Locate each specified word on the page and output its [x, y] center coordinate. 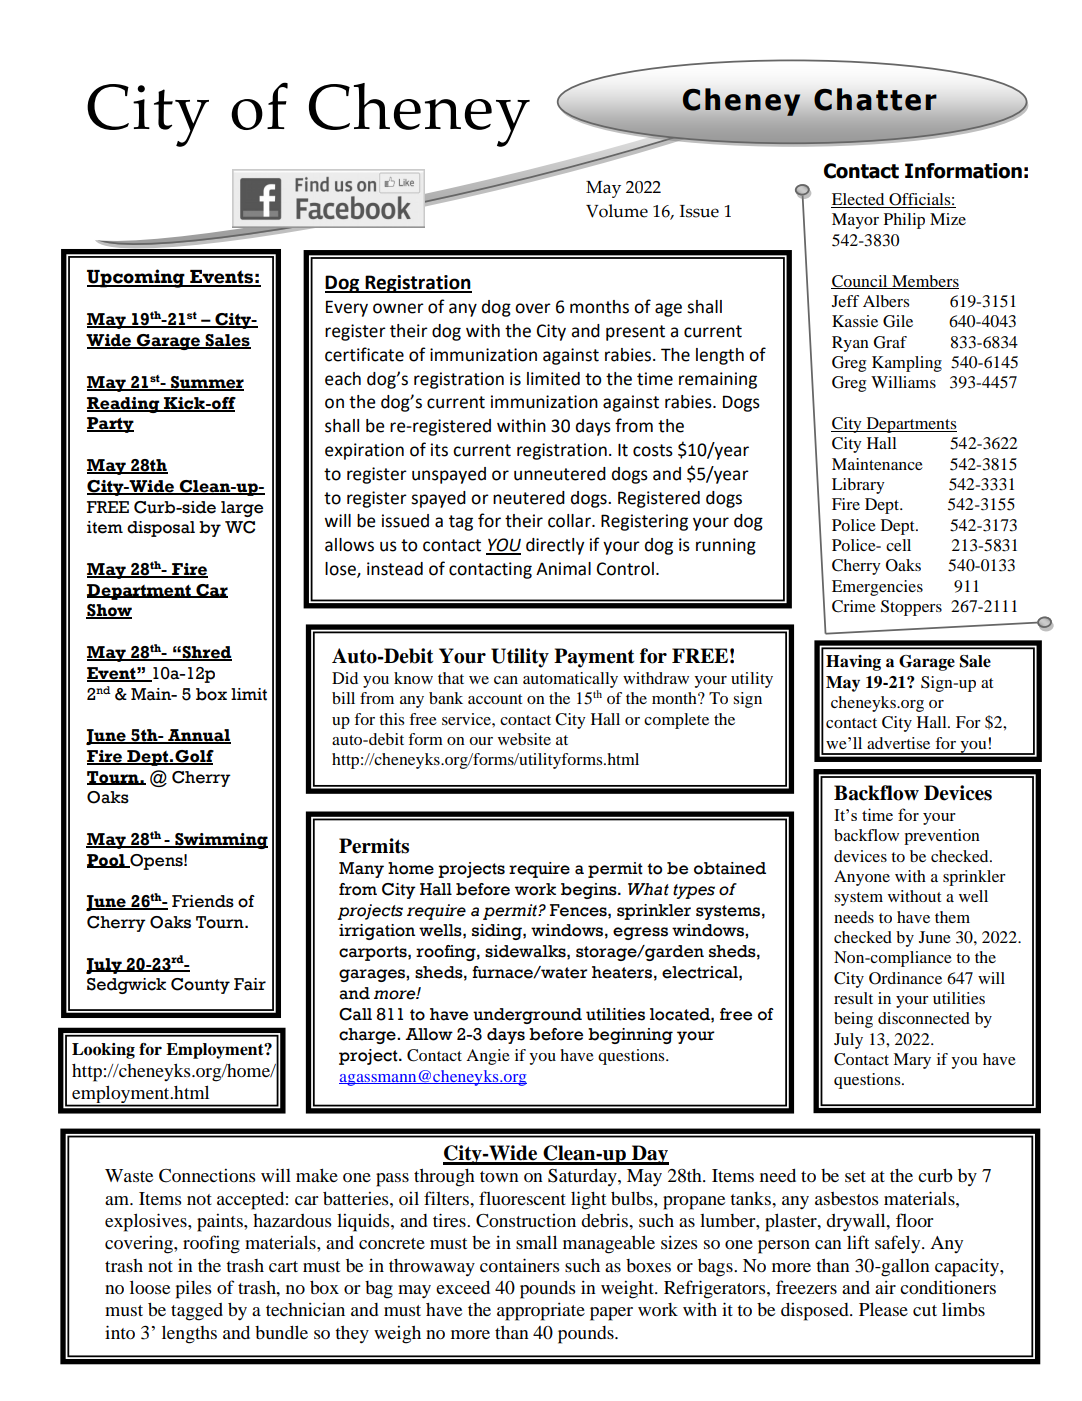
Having [853, 663]
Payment [594, 658]
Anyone [862, 878]
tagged [197, 1312]
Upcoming [137, 278]
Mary [912, 1061]
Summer [206, 383]
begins [590, 891]
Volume [617, 211]
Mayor [855, 221]
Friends [203, 901]
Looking [103, 1051]
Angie [488, 1057]
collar [570, 521]
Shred [206, 653]
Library [858, 486]
